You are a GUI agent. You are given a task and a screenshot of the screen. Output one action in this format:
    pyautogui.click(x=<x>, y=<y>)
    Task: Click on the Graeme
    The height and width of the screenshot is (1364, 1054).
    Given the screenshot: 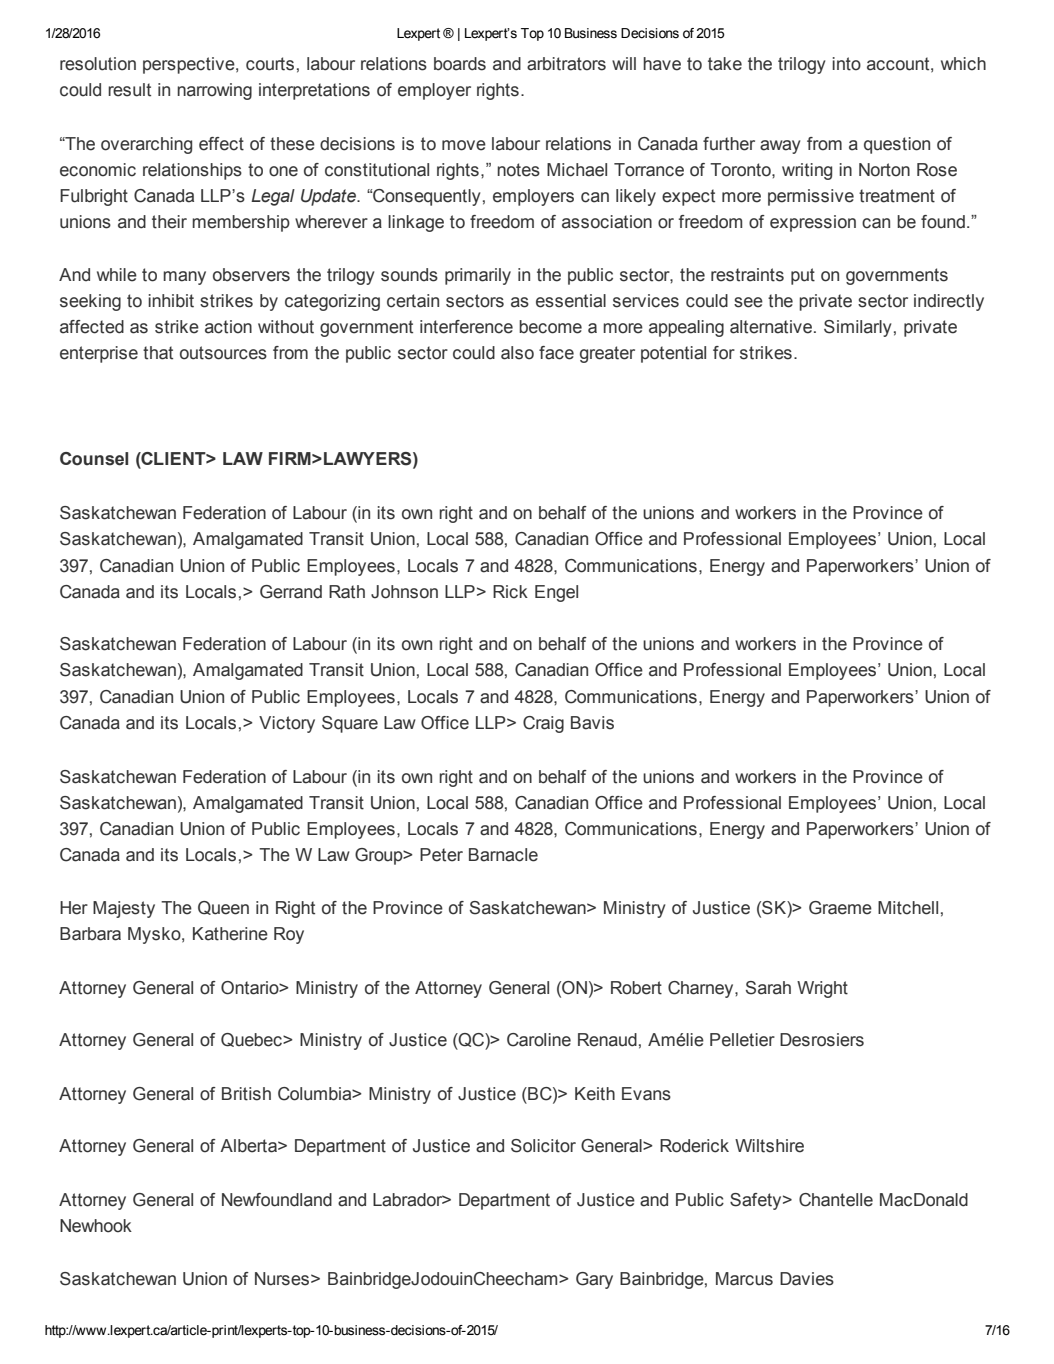 What is the action you would take?
    pyautogui.click(x=840, y=908)
